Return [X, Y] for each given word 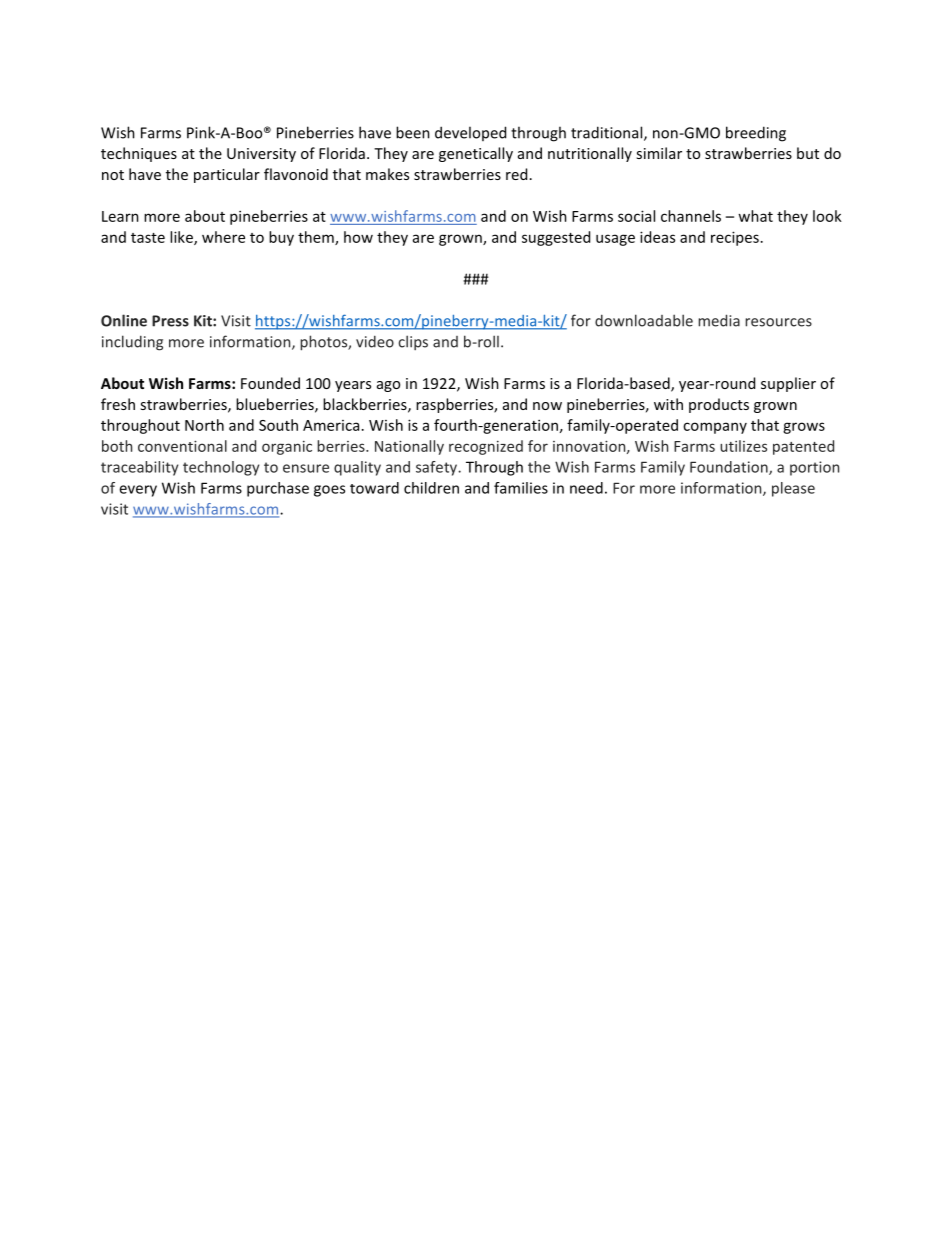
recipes [735, 238]
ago [388, 386]
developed [470, 133]
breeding [756, 134]
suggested [556, 238]
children [431, 488]
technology [221, 468]
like [182, 238]
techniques [139, 154]
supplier [788, 384]
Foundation [730, 468]
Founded [270, 383]
